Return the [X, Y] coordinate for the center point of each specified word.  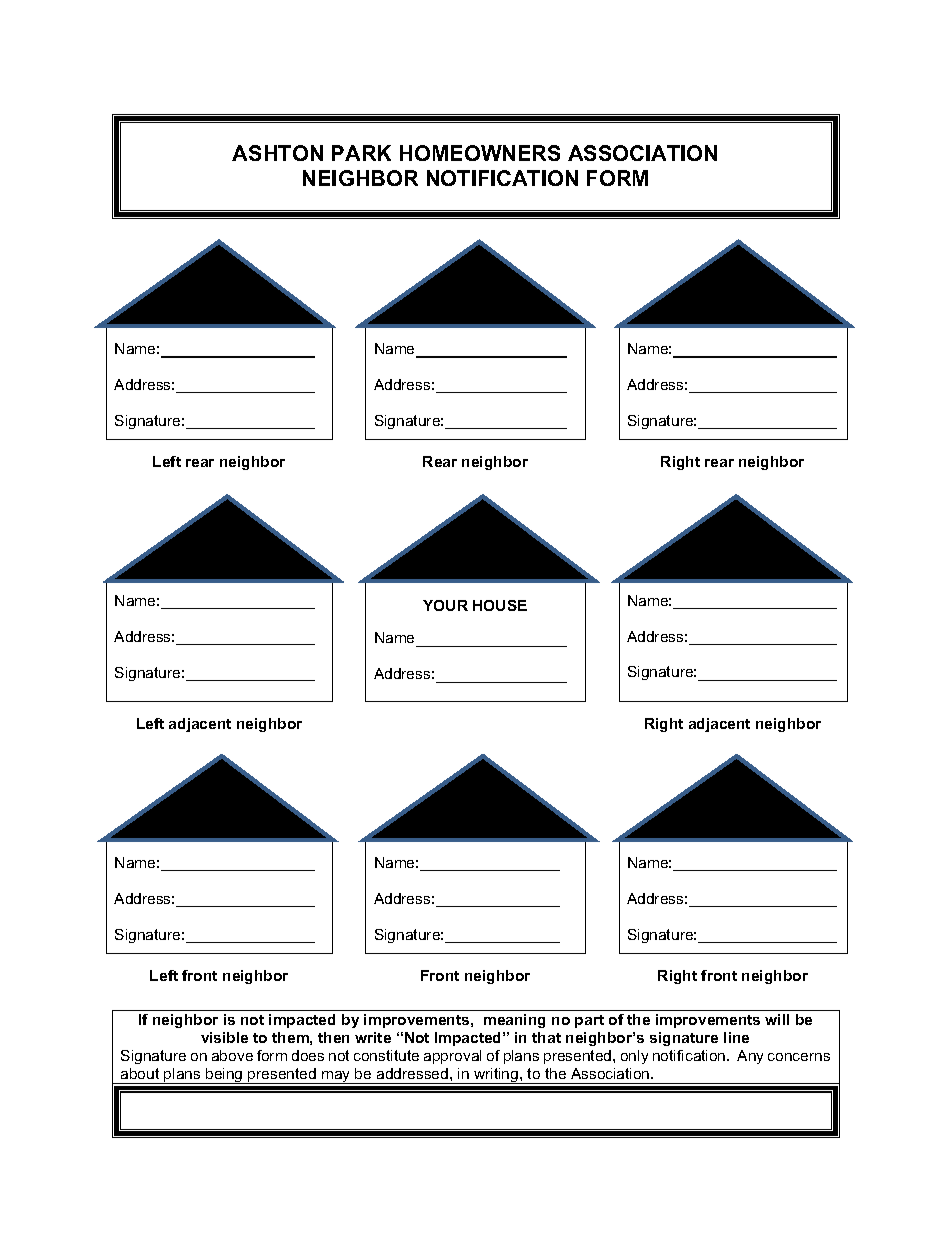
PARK [361, 153]
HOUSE [500, 605]
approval [452, 1057]
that [546, 1037]
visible [224, 1037]
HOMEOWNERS [480, 153]
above [232, 1055]
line [736, 1037]
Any [750, 1057]
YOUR [445, 605]
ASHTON [277, 153]
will [777, 1019]
